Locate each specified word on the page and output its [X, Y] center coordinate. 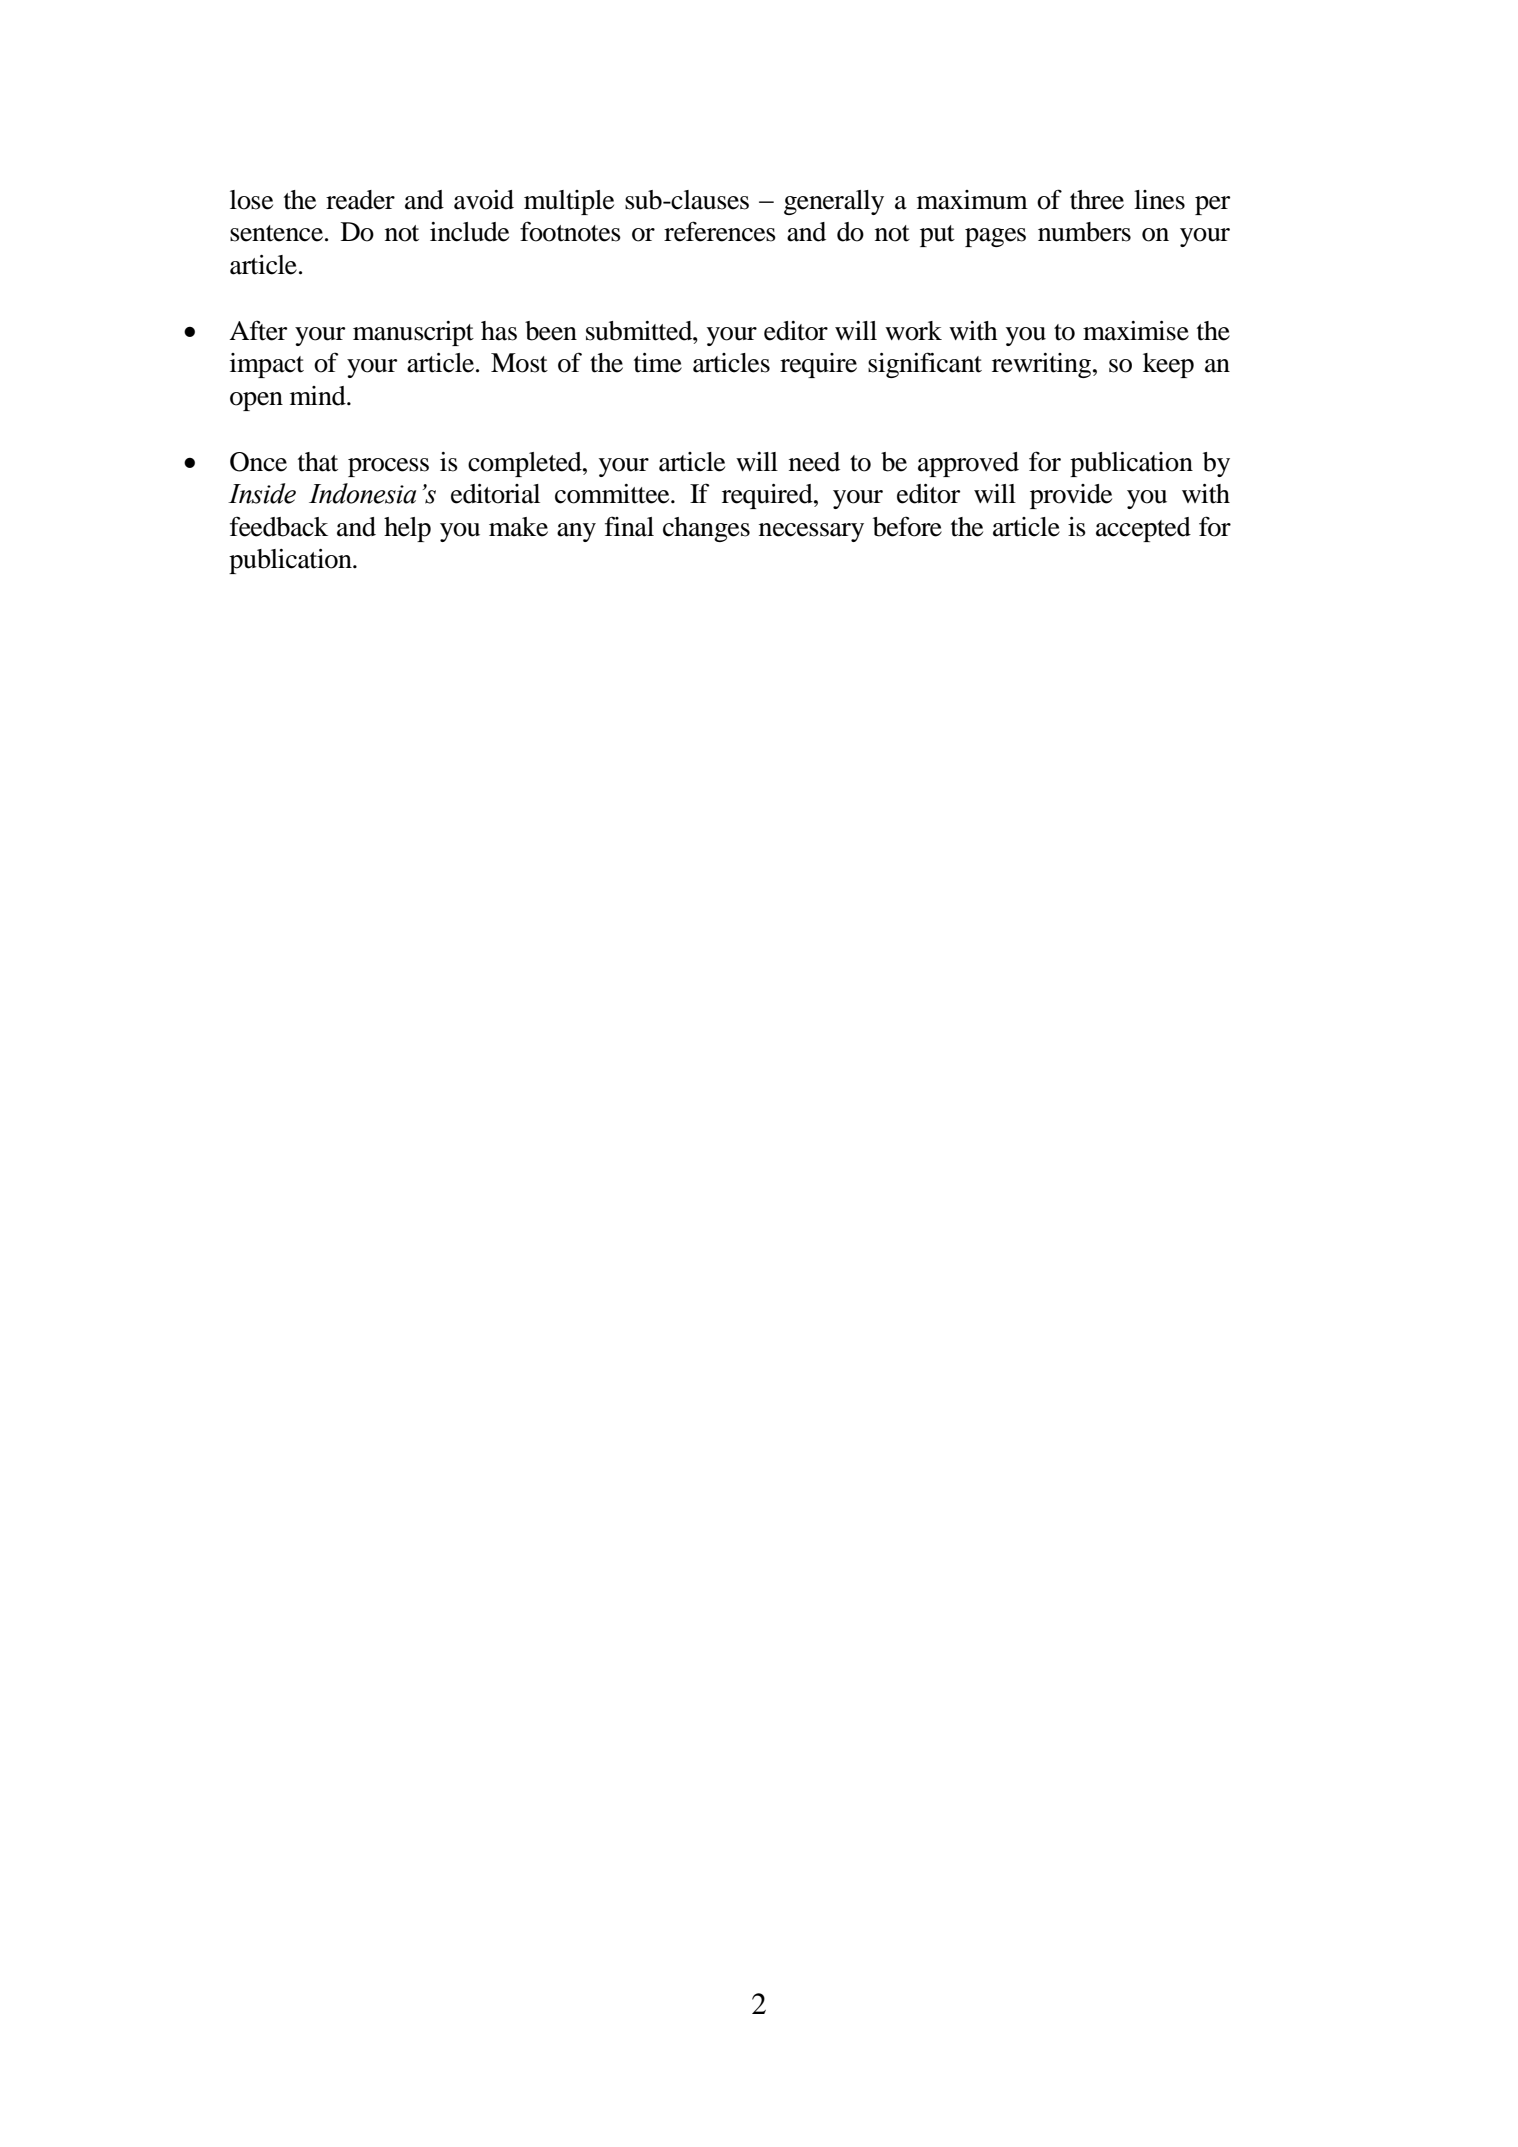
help [407, 529]
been [551, 331]
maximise [1136, 331]
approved [968, 464]
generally [834, 202]
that [318, 462]
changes [706, 529]
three [1097, 200]
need [814, 462]
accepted [1143, 529]
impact [267, 365]
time [658, 363]
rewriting [1043, 365]
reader [360, 200]
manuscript [413, 333]
